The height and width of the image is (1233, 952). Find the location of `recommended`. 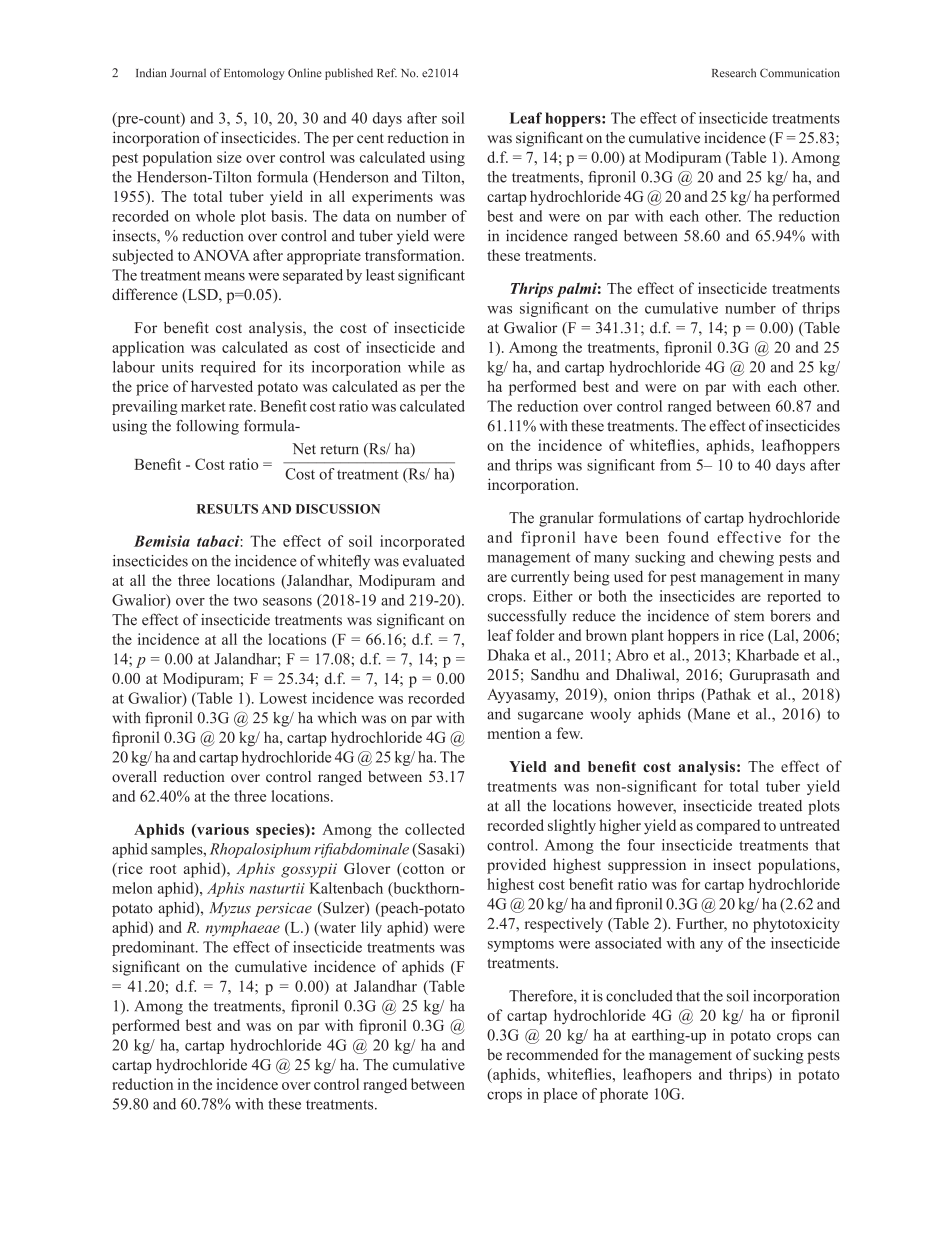

recommended is located at coordinates (552, 1054).
